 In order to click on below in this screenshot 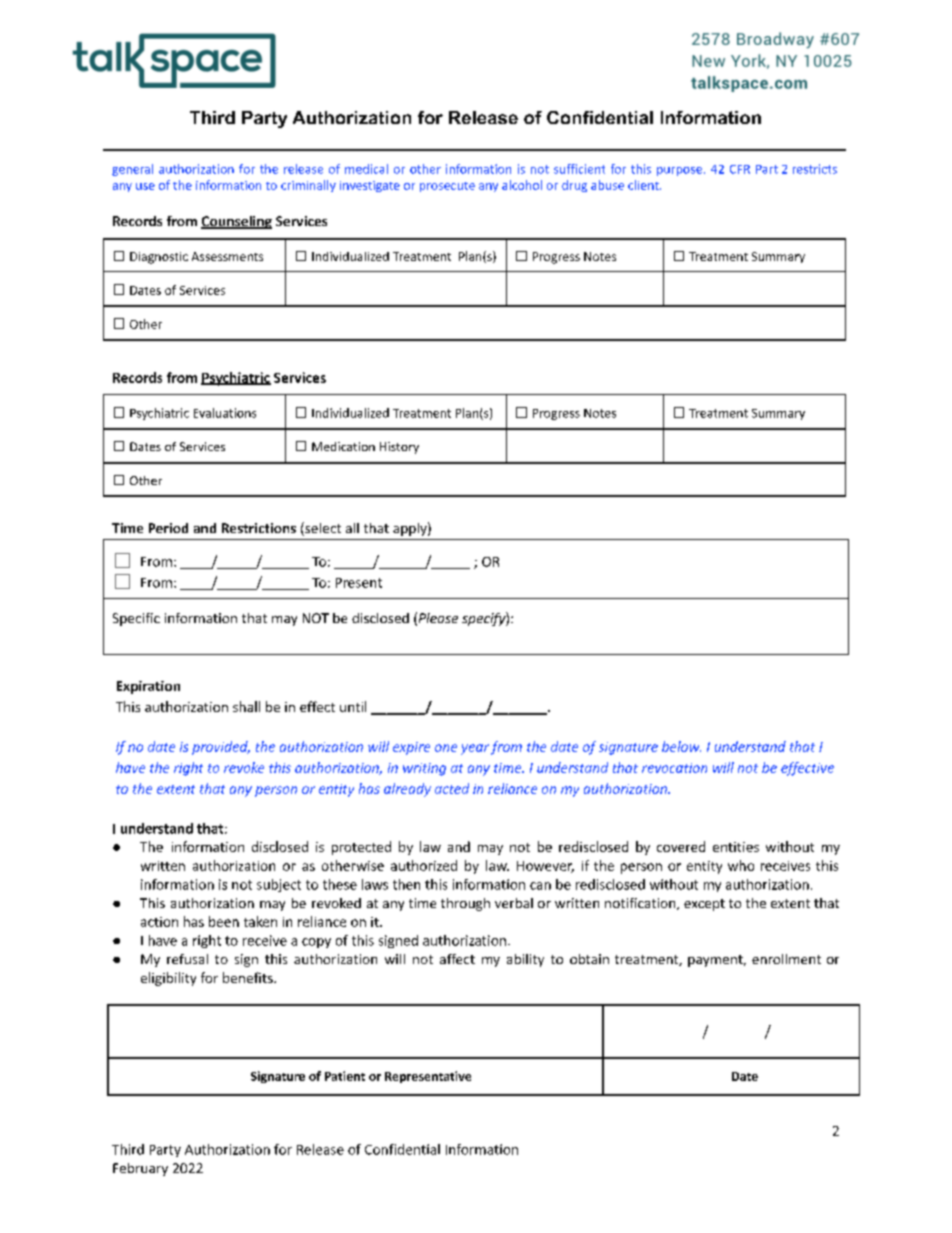, I will do `click(681, 746)`.
